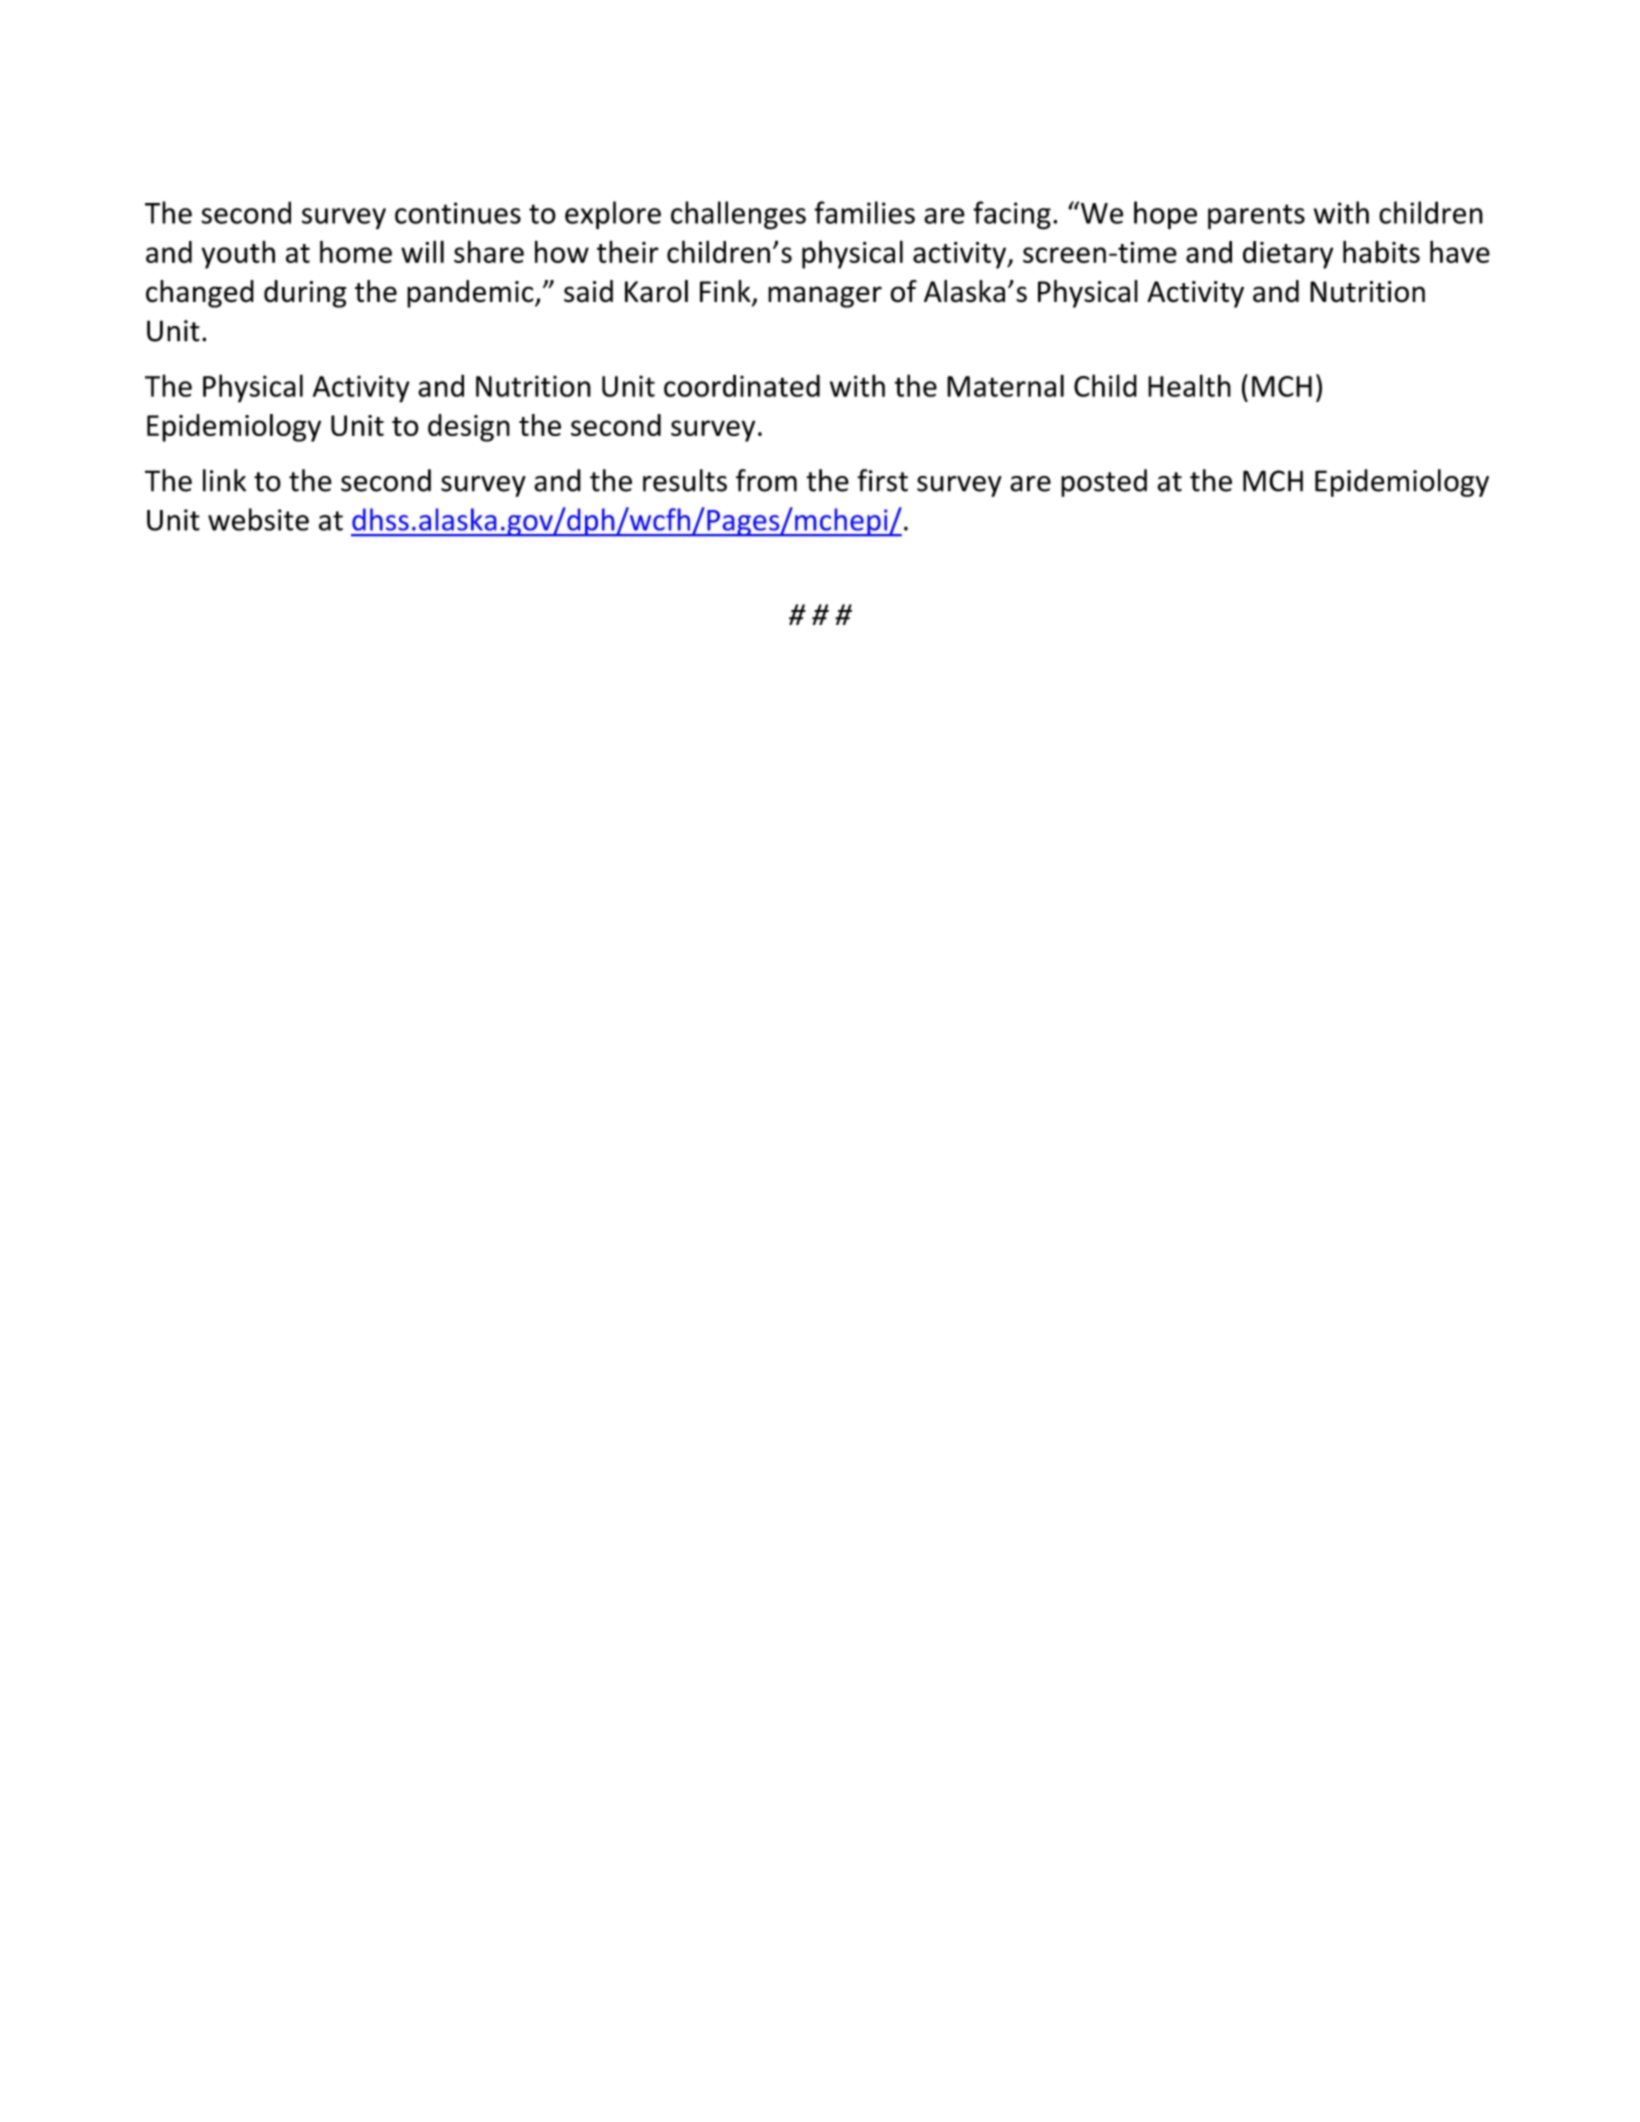 The image size is (1640, 2122). What do you see at coordinates (882, 480) in the page?
I see `first` at bounding box center [882, 480].
